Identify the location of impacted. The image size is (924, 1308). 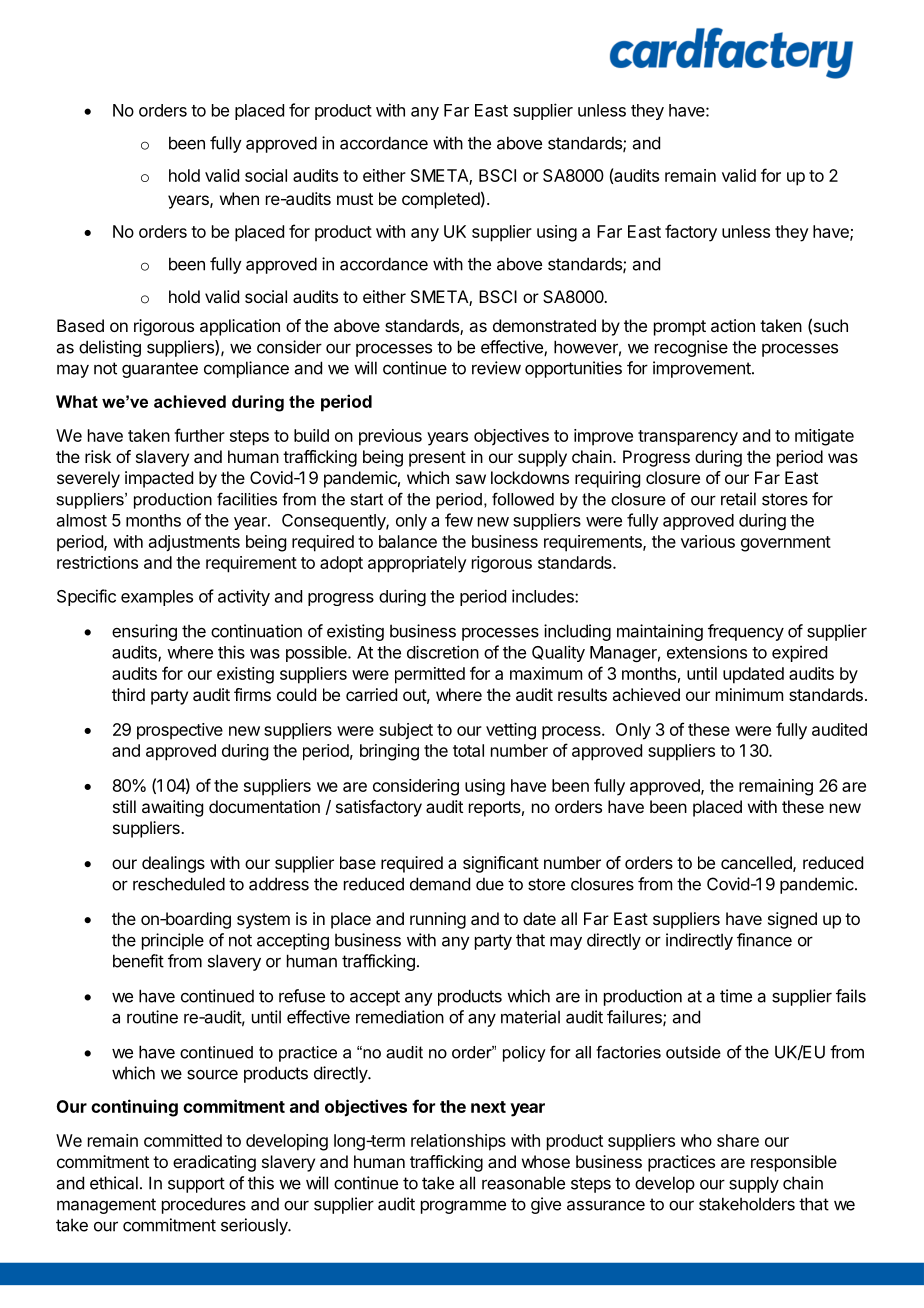
(159, 479).
